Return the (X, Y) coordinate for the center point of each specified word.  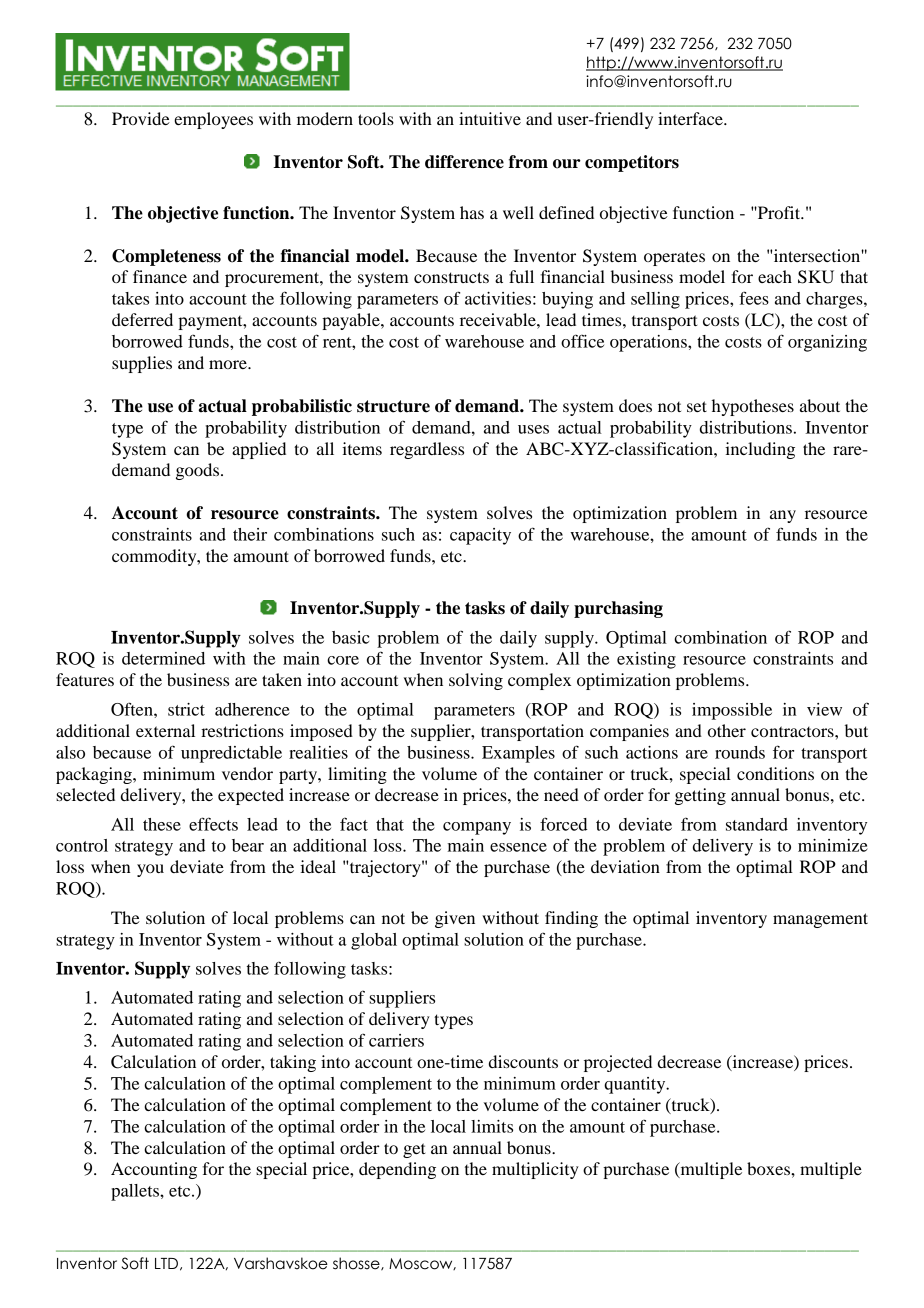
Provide (141, 118)
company (477, 828)
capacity (480, 536)
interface (691, 118)
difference (464, 162)
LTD (166, 1263)
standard (757, 824)
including (760, 450)
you (150, 870)
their (250, 534)
